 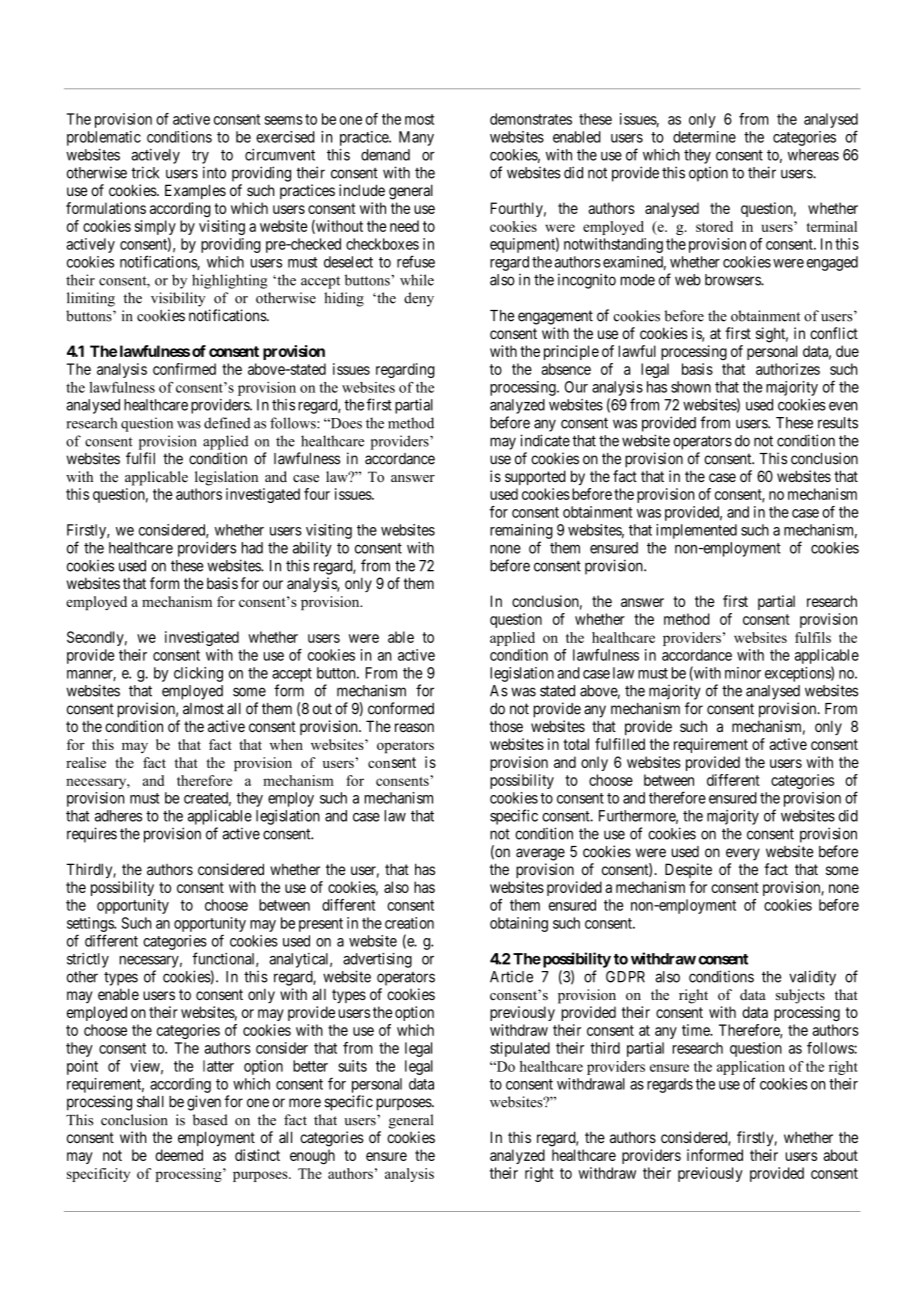 What do you see at coordinates (198, 674) in the page?
I see `clicking` at bounding box center [198, 674].
